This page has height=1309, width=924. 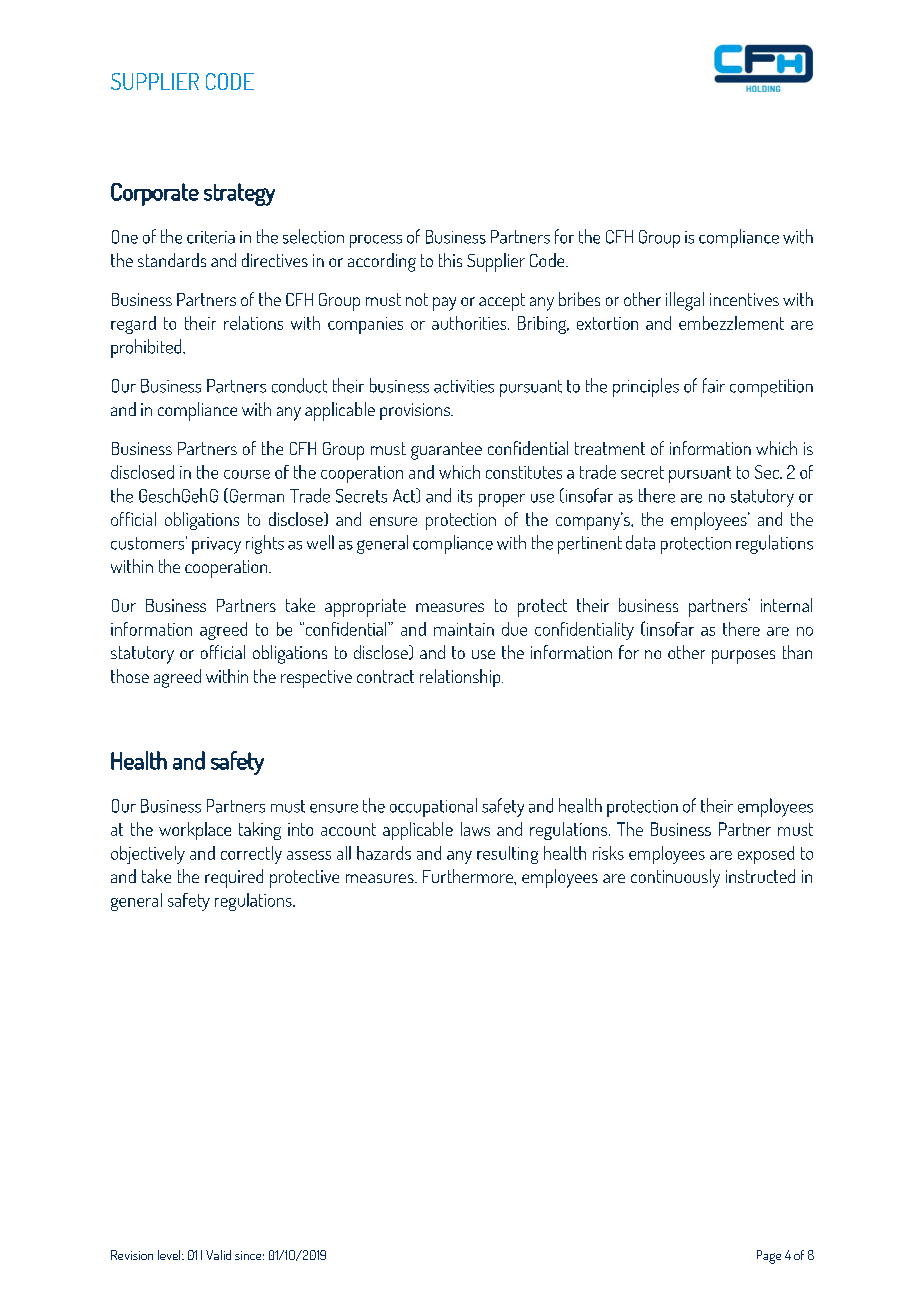 I want to click on continuously, so click(x=675, y=878).
